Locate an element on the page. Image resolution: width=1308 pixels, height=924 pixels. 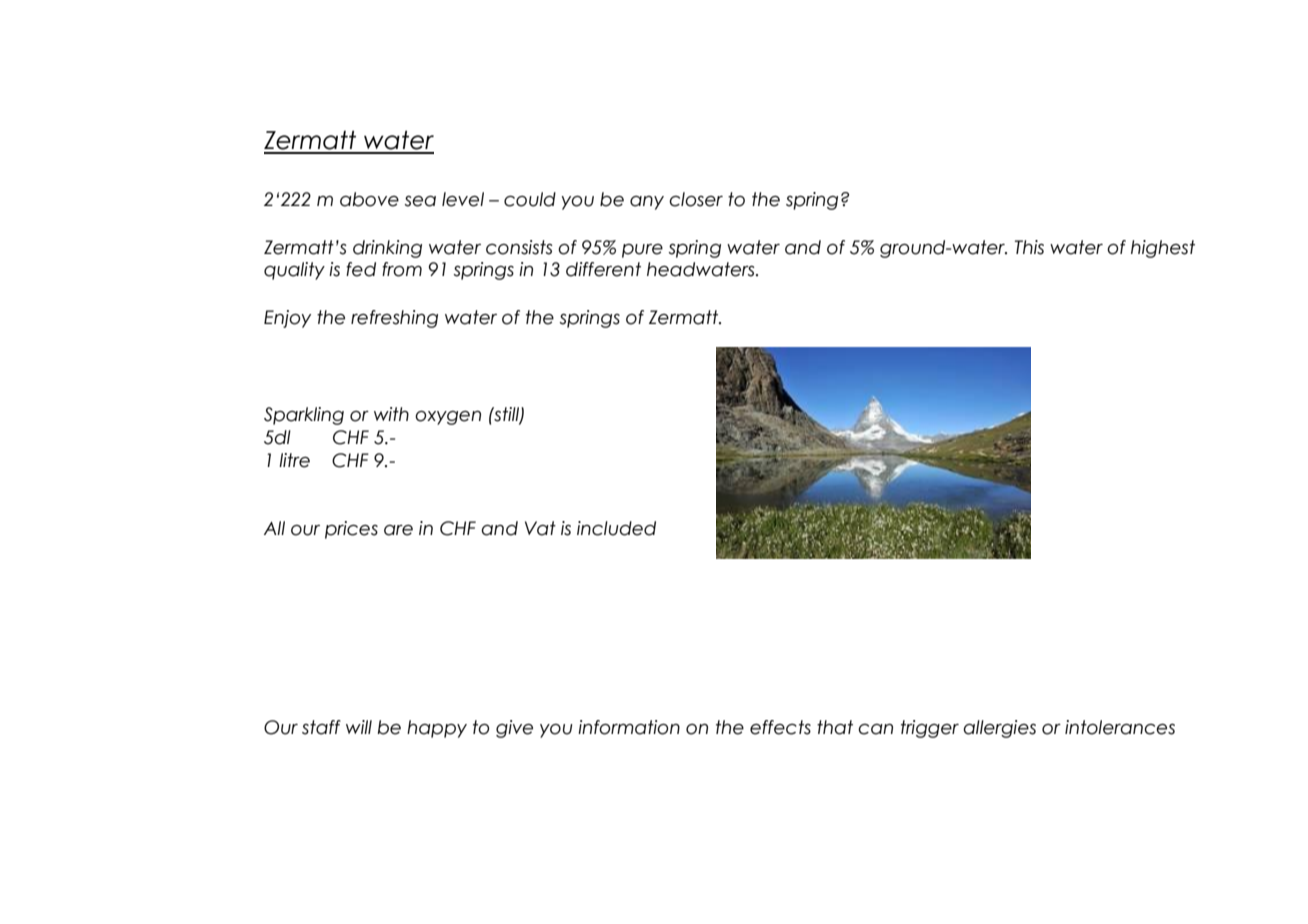
This is located at coordinates (1029, 247).
